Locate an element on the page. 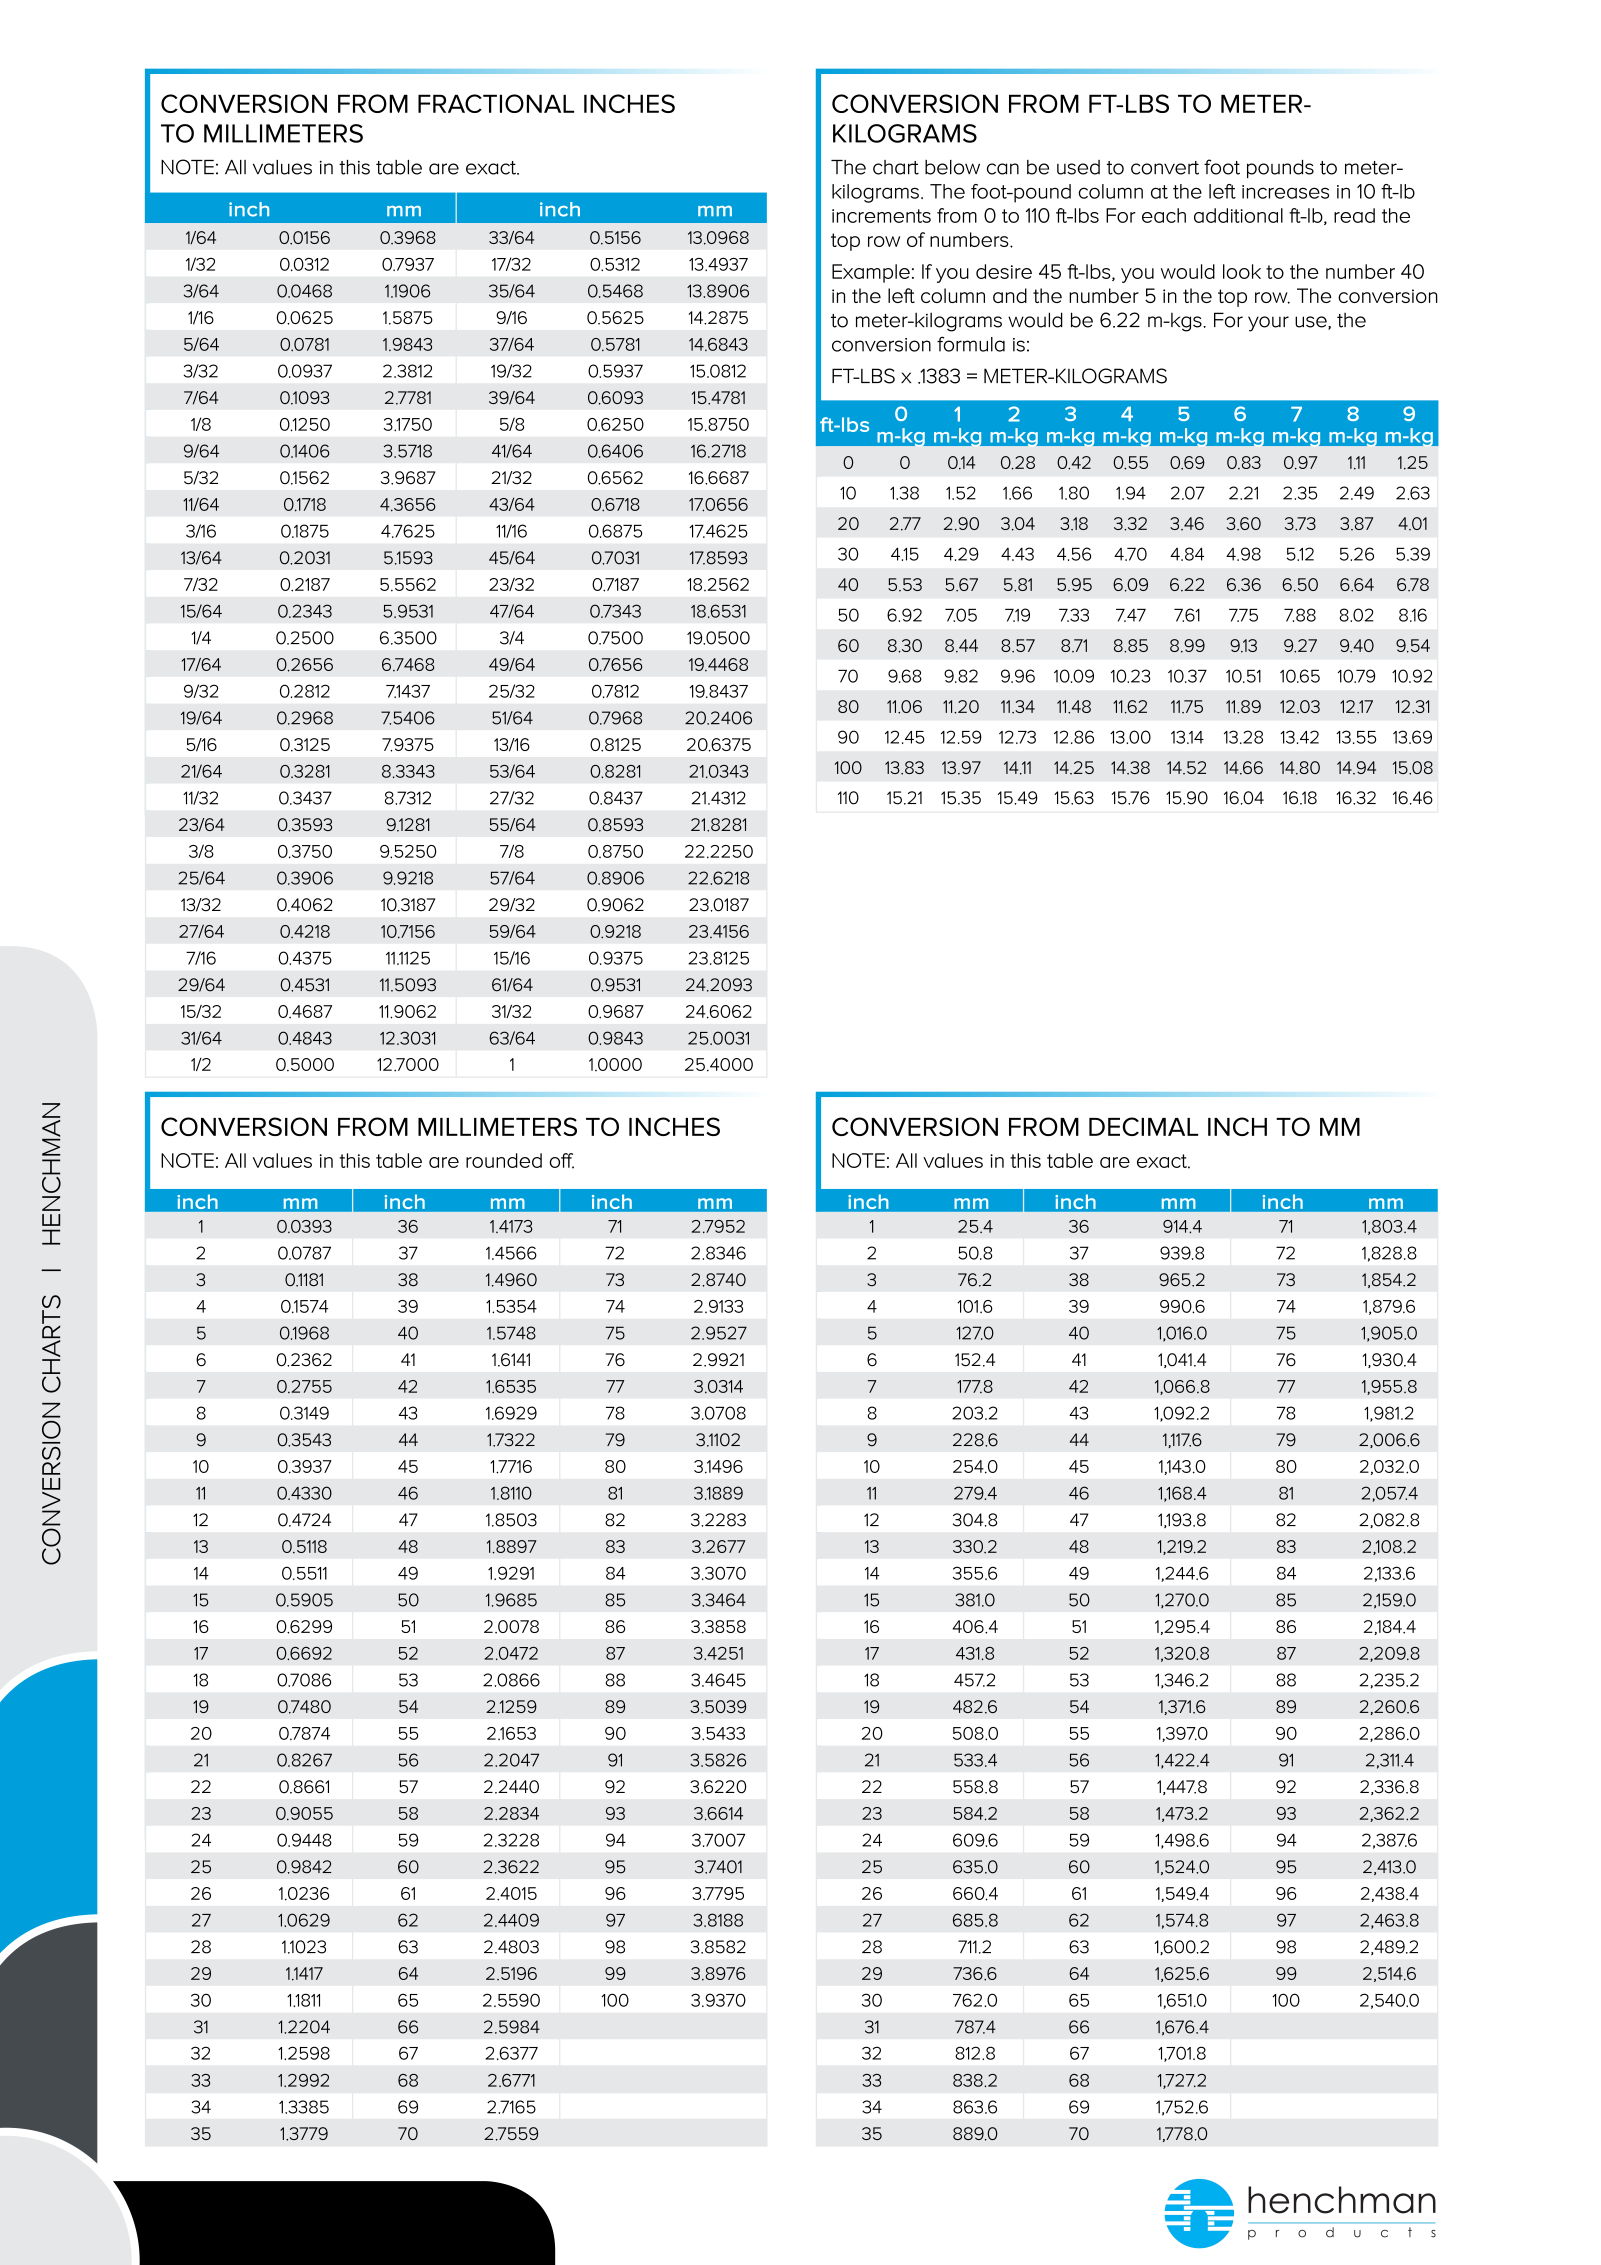 This document has width=1601, height=2265. FRACTIONAL is located at coordinates (496, 103).
